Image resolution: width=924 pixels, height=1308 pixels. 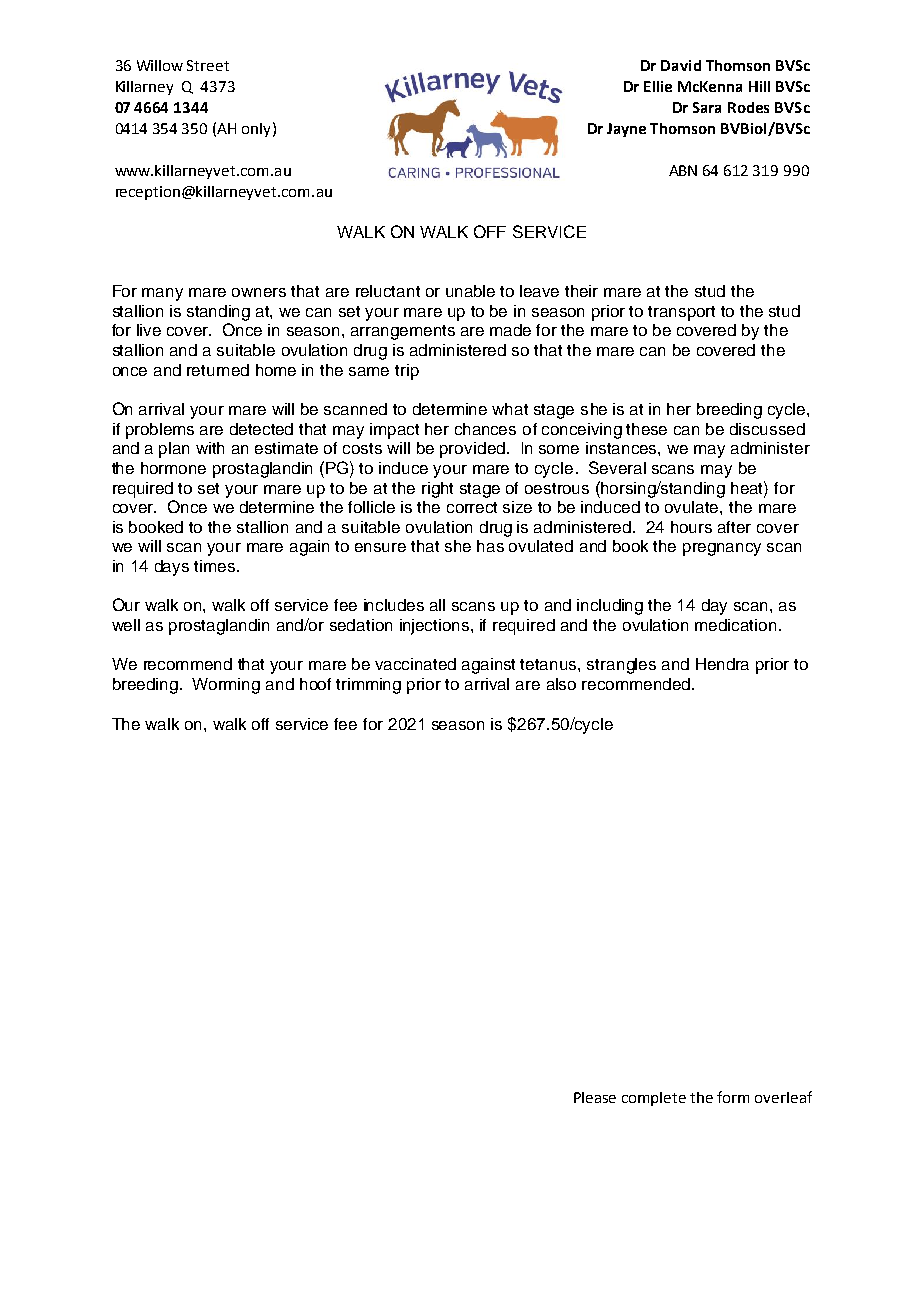 I want to click on Sara, so click(x=707, y=107).
